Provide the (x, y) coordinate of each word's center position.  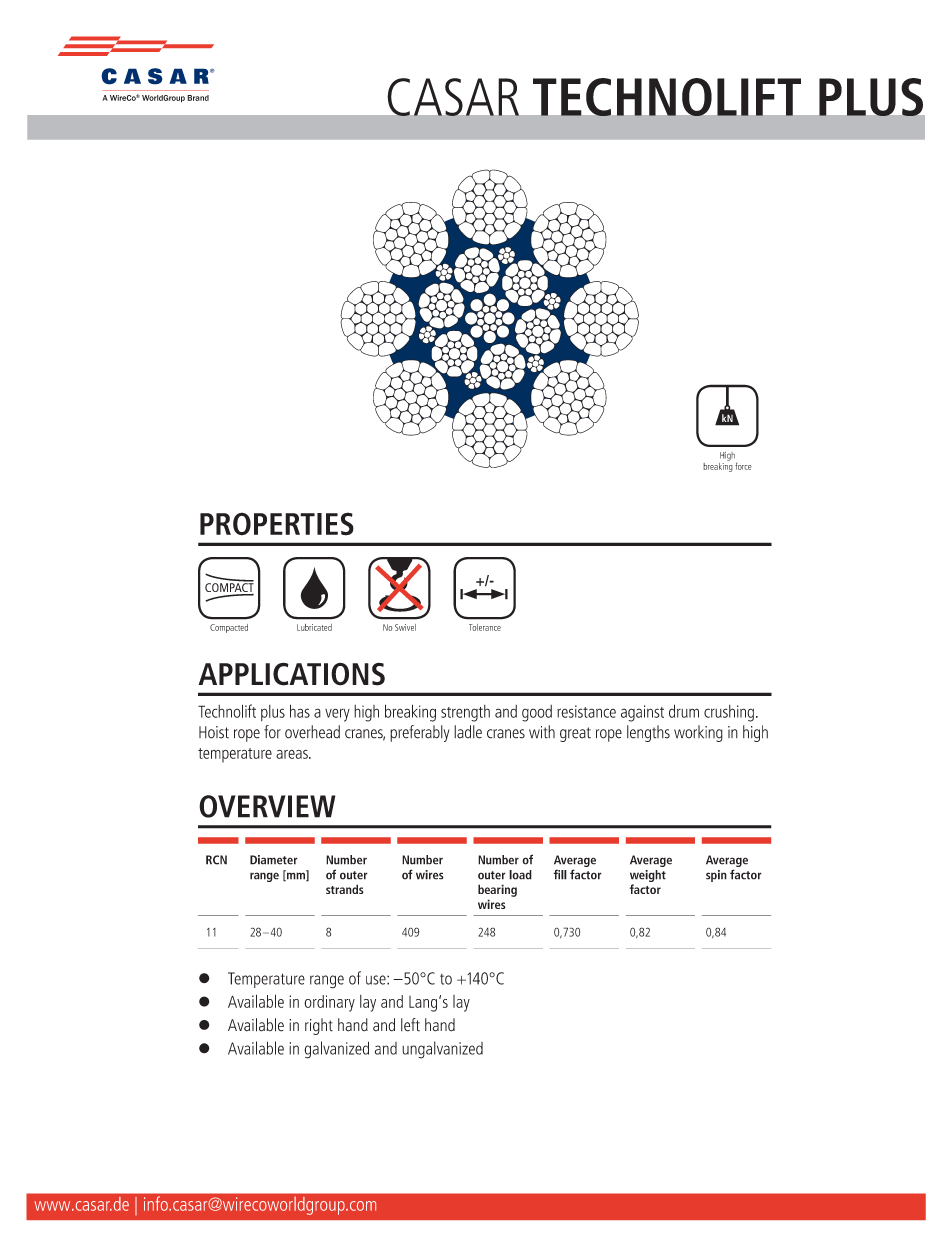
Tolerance (485, 627)
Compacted (229, 628)
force (743, 466)
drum (684, 711)
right (319, 1026)
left (410, 1025)
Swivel (405, 627)
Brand (198, 98)
